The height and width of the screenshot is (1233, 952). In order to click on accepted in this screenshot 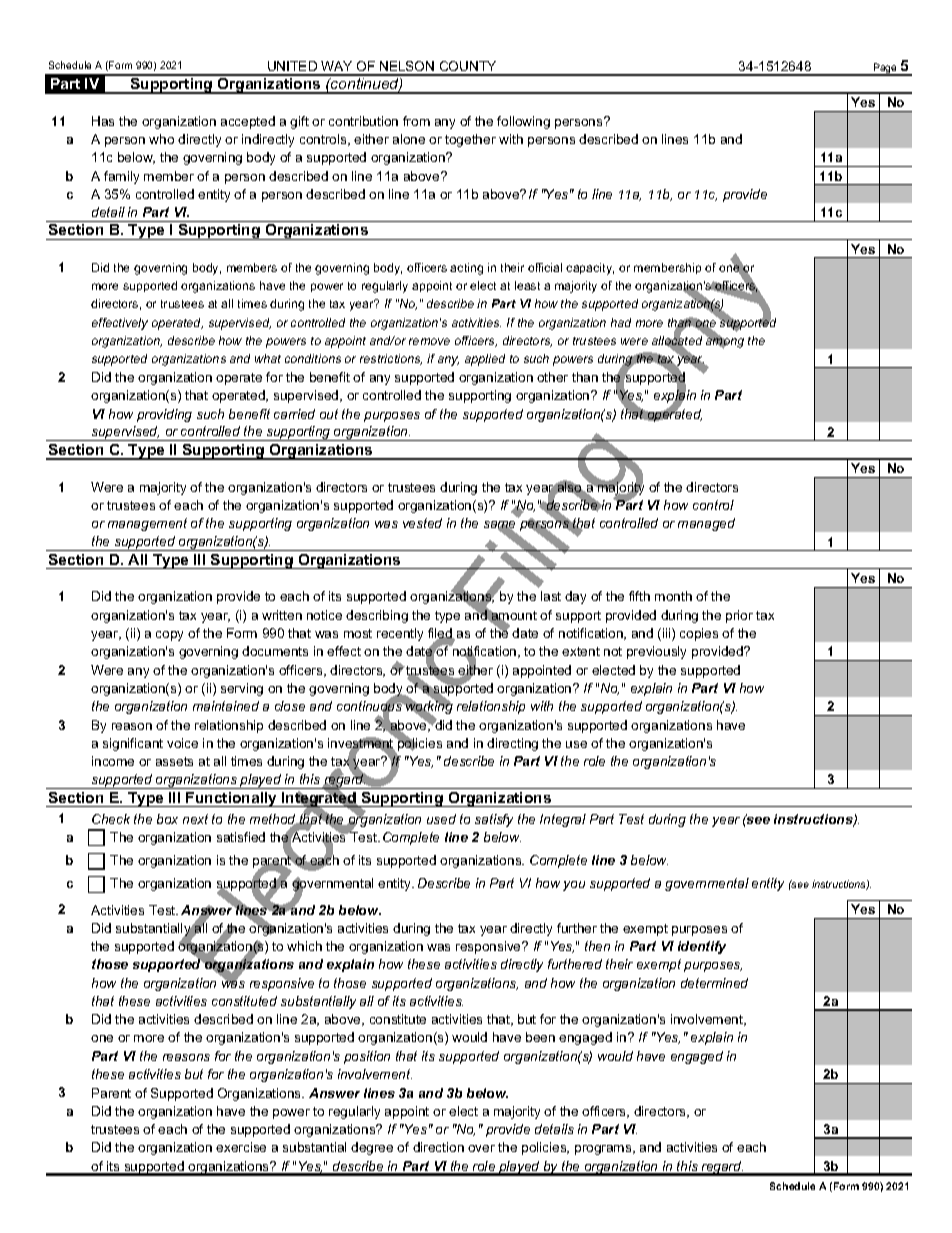, I will do `click(248, 122)`.
